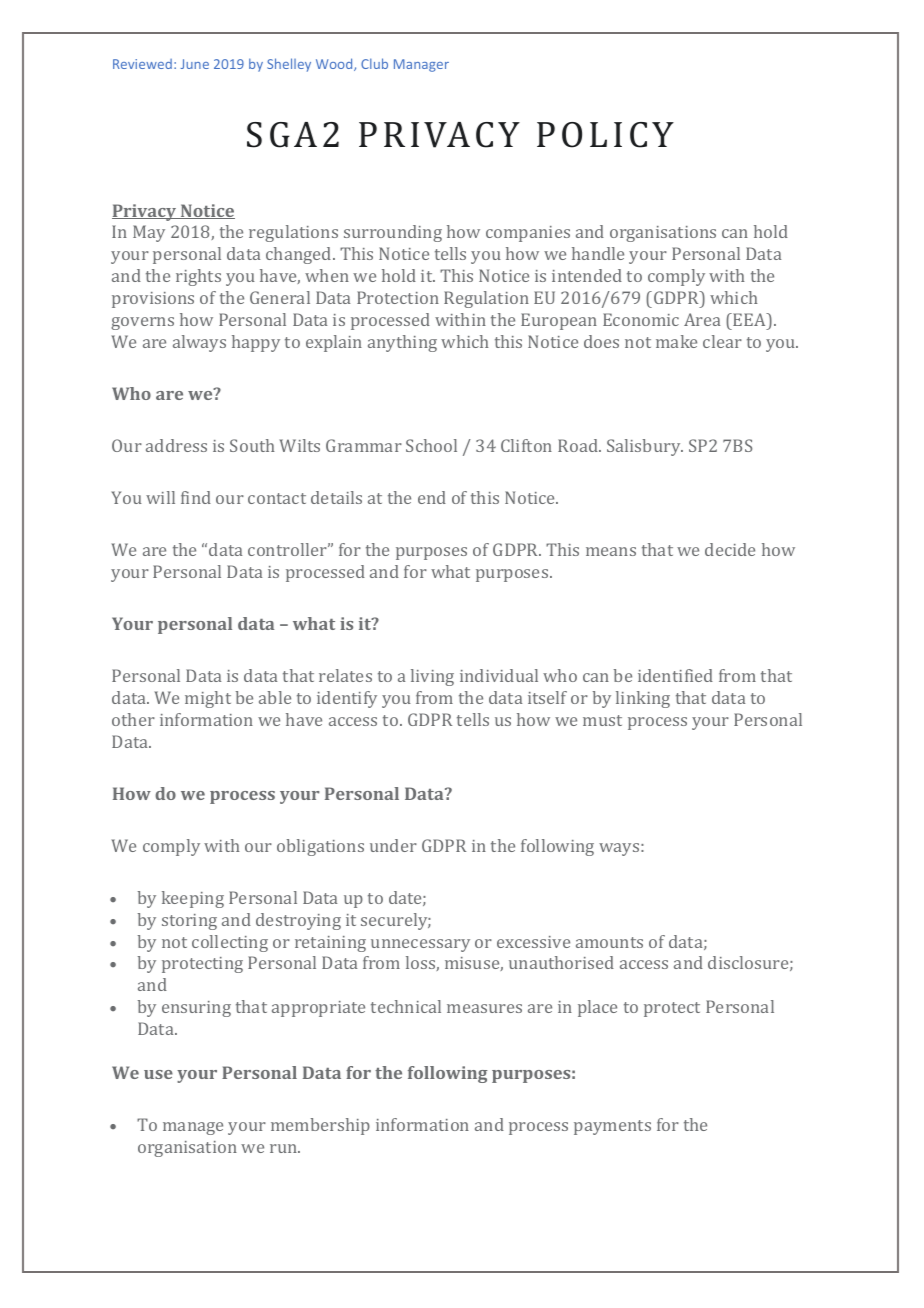 Image resolution: width=924 pixels, height=1308 pixels. I want to click on Club, so click(374, 63).
